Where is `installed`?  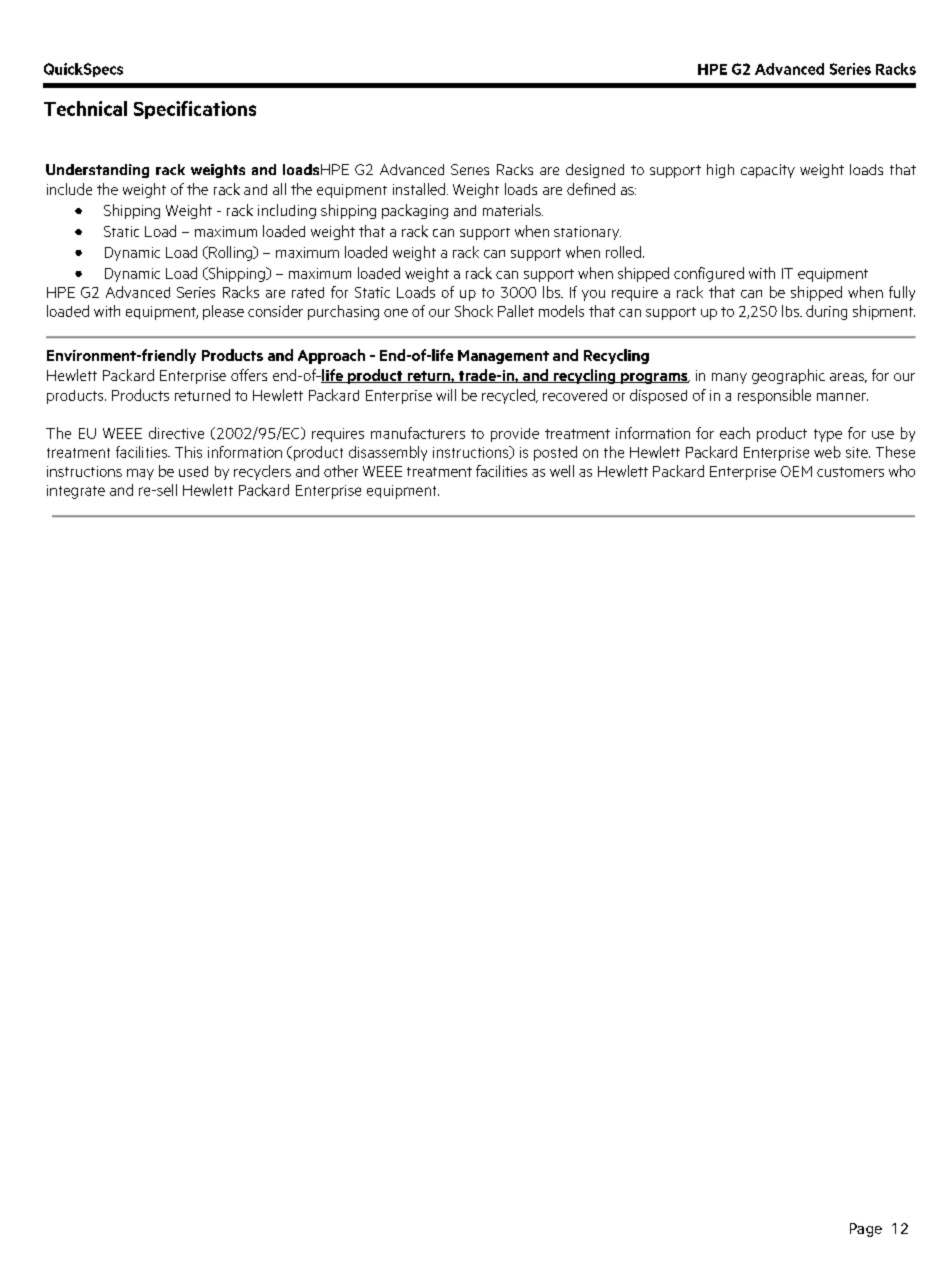 installed is located at coordinates (419, 189).
